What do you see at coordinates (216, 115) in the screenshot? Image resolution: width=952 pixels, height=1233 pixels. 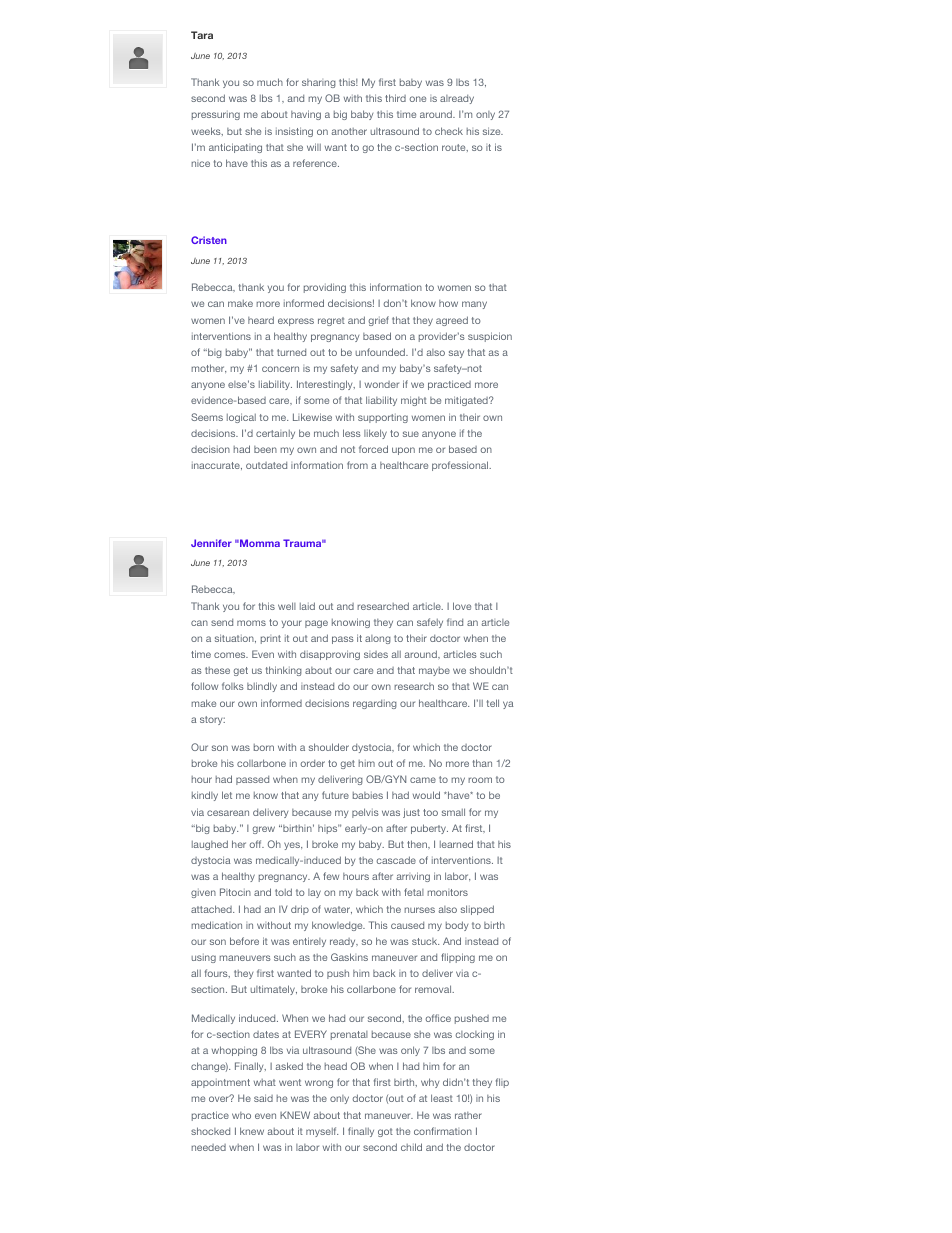 I see `pressuring` at bounding box center [216, 115].
